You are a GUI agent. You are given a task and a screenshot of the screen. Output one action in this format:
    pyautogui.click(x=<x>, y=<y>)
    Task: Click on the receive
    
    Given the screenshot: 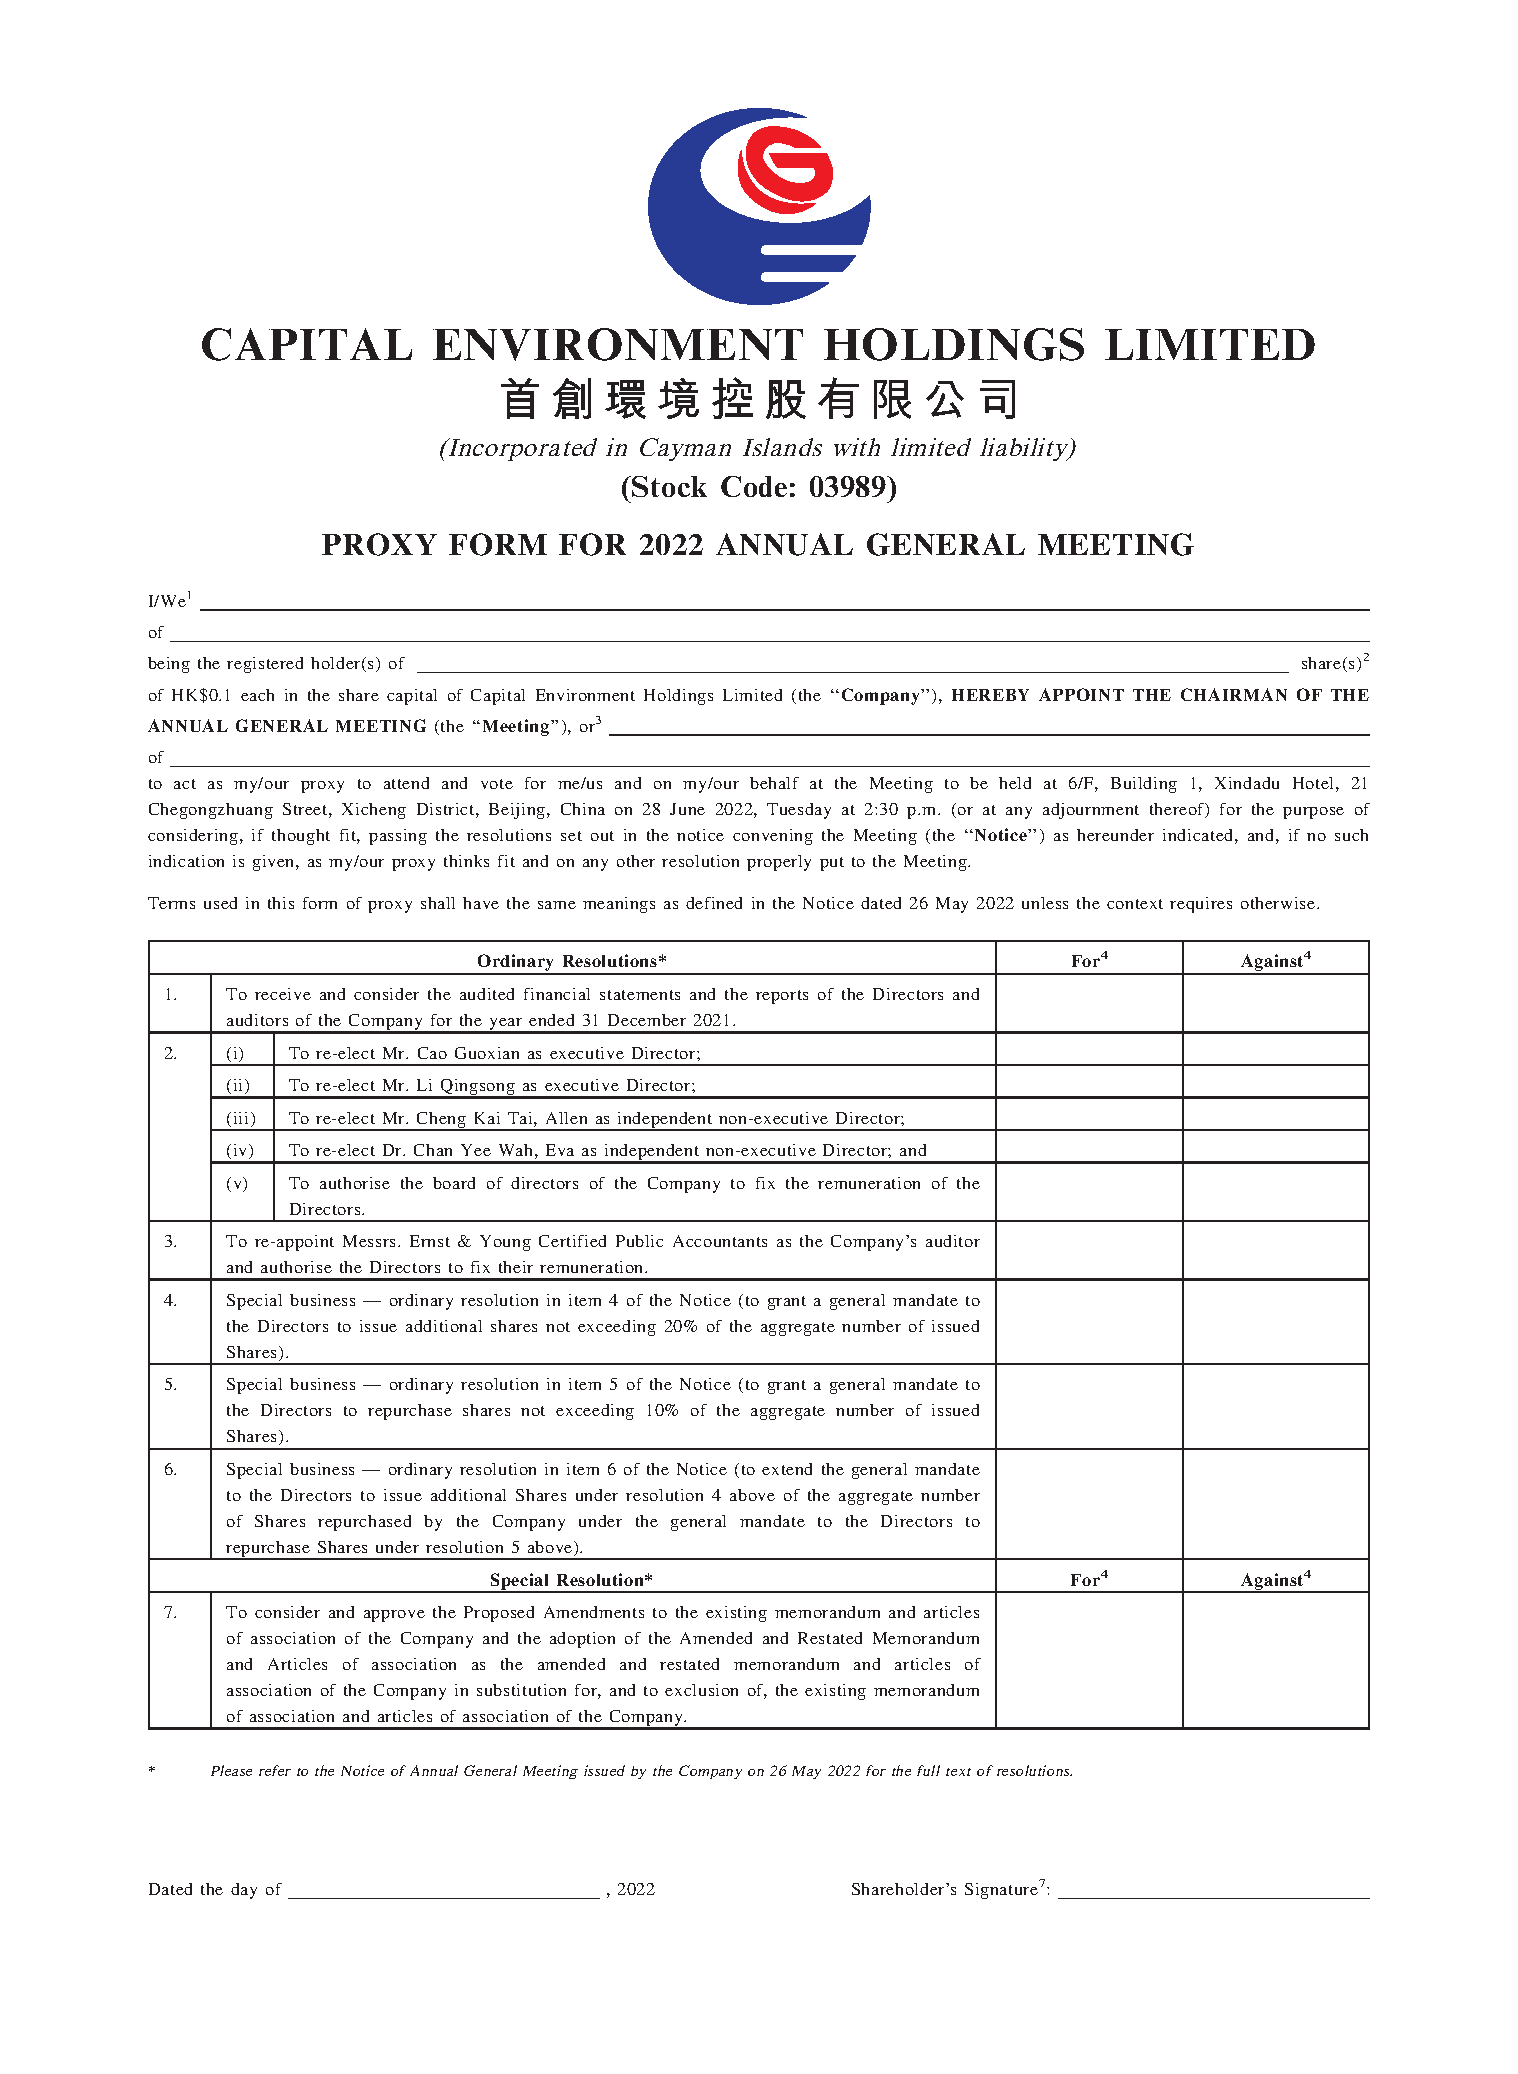 What is the action you would take?
    pyautogui.click(x=283, y=994)
